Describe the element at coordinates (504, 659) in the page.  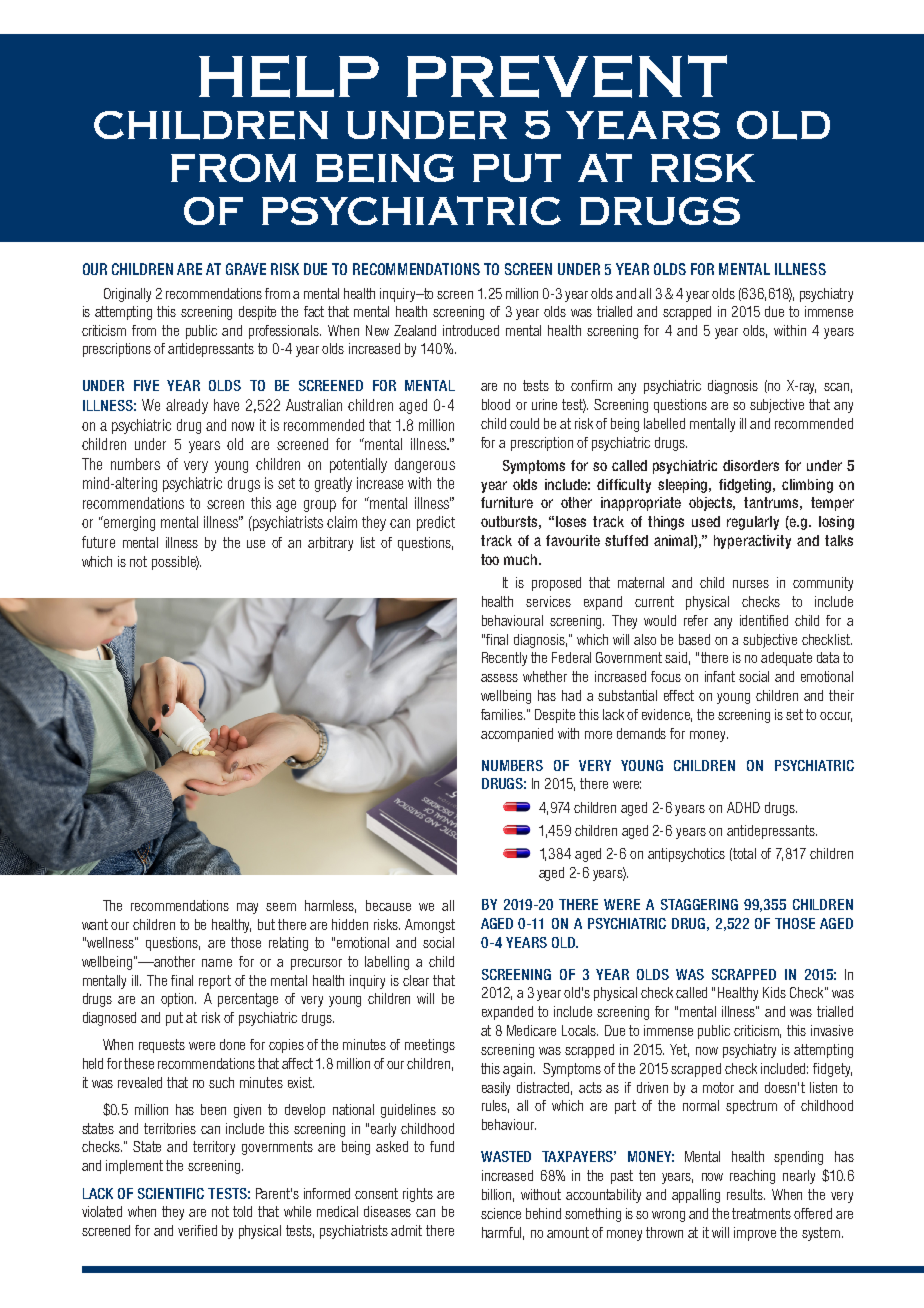
I see `Recently` at that location.
